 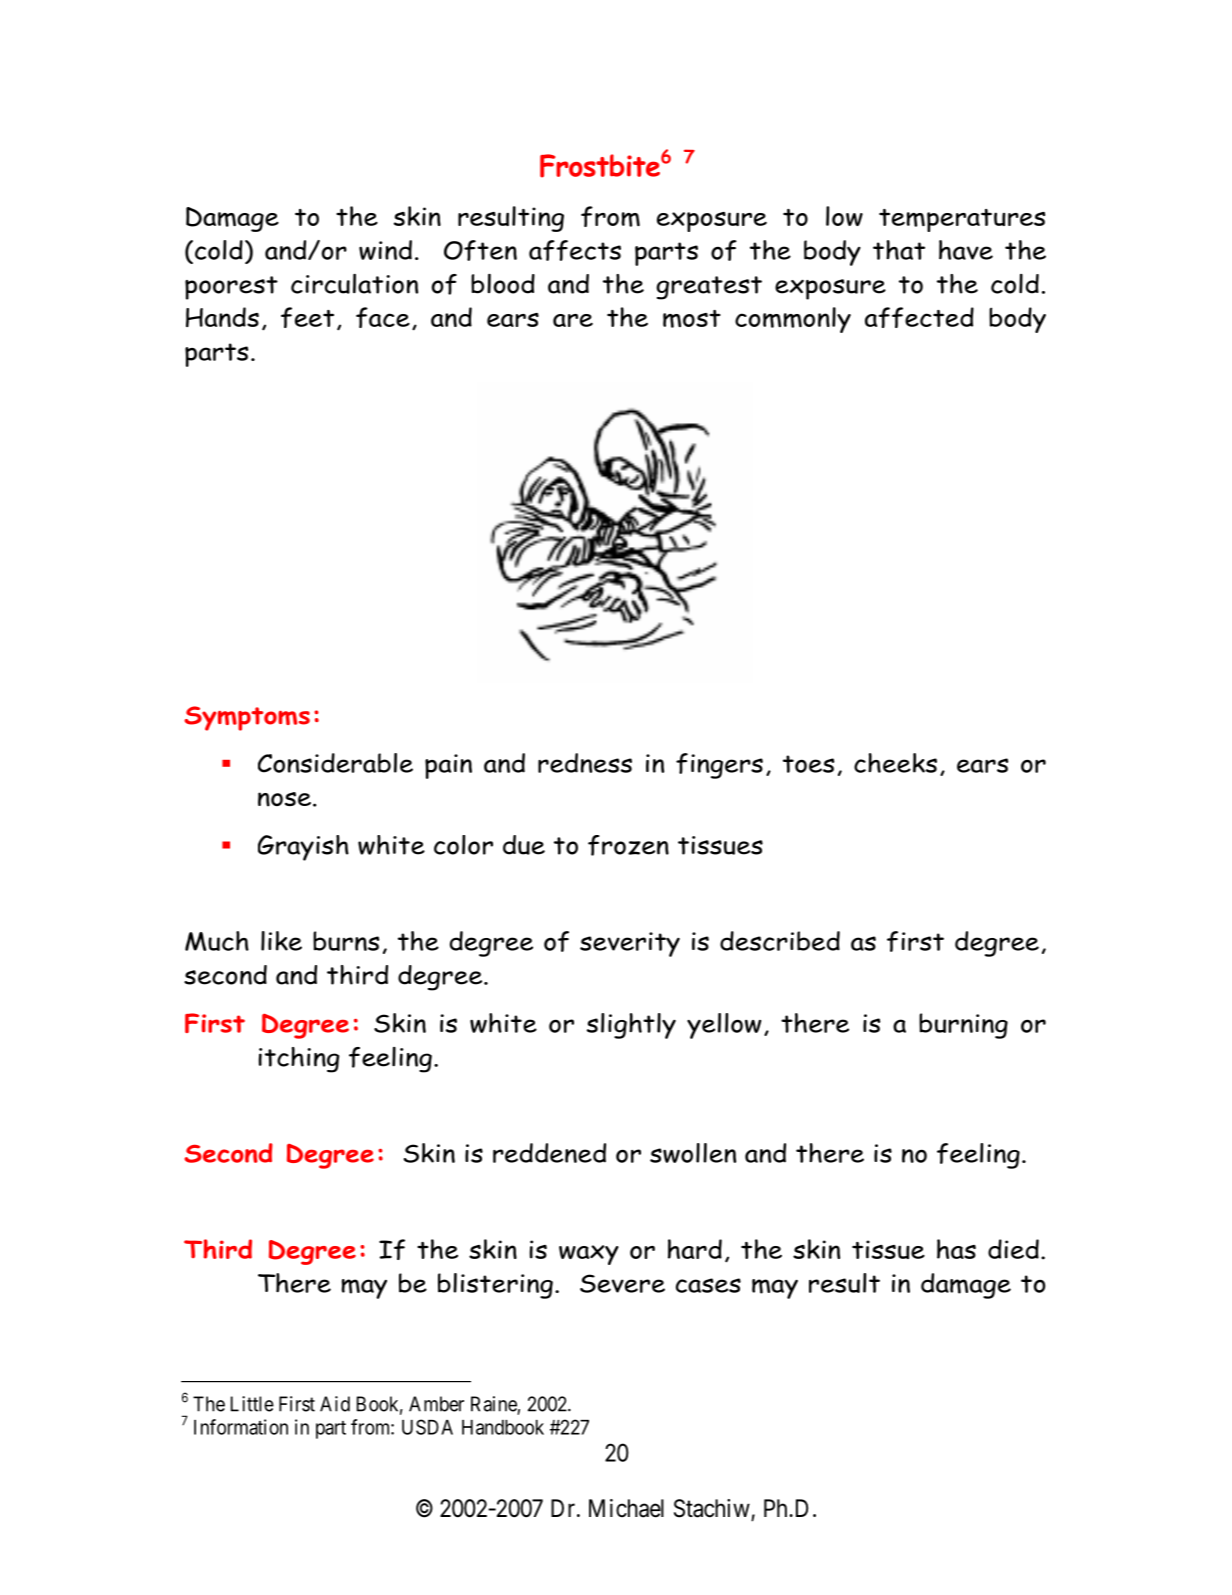 What do you see at coordinates (626, 1508) in the page?
I see `Michael` at bounding box center [626, 1508].
